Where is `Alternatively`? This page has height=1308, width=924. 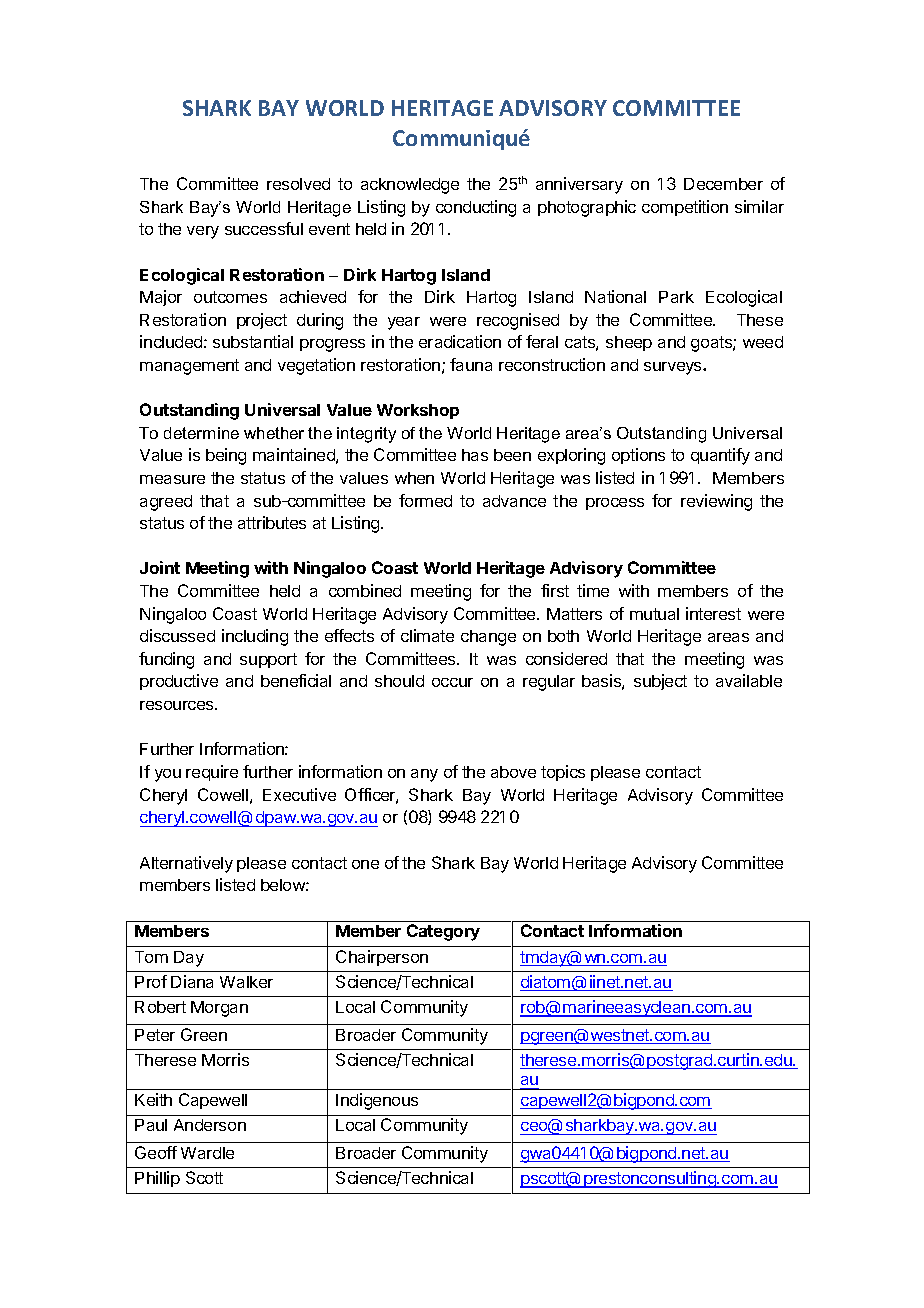 Alternatively is located at coordinates (186, 864).
